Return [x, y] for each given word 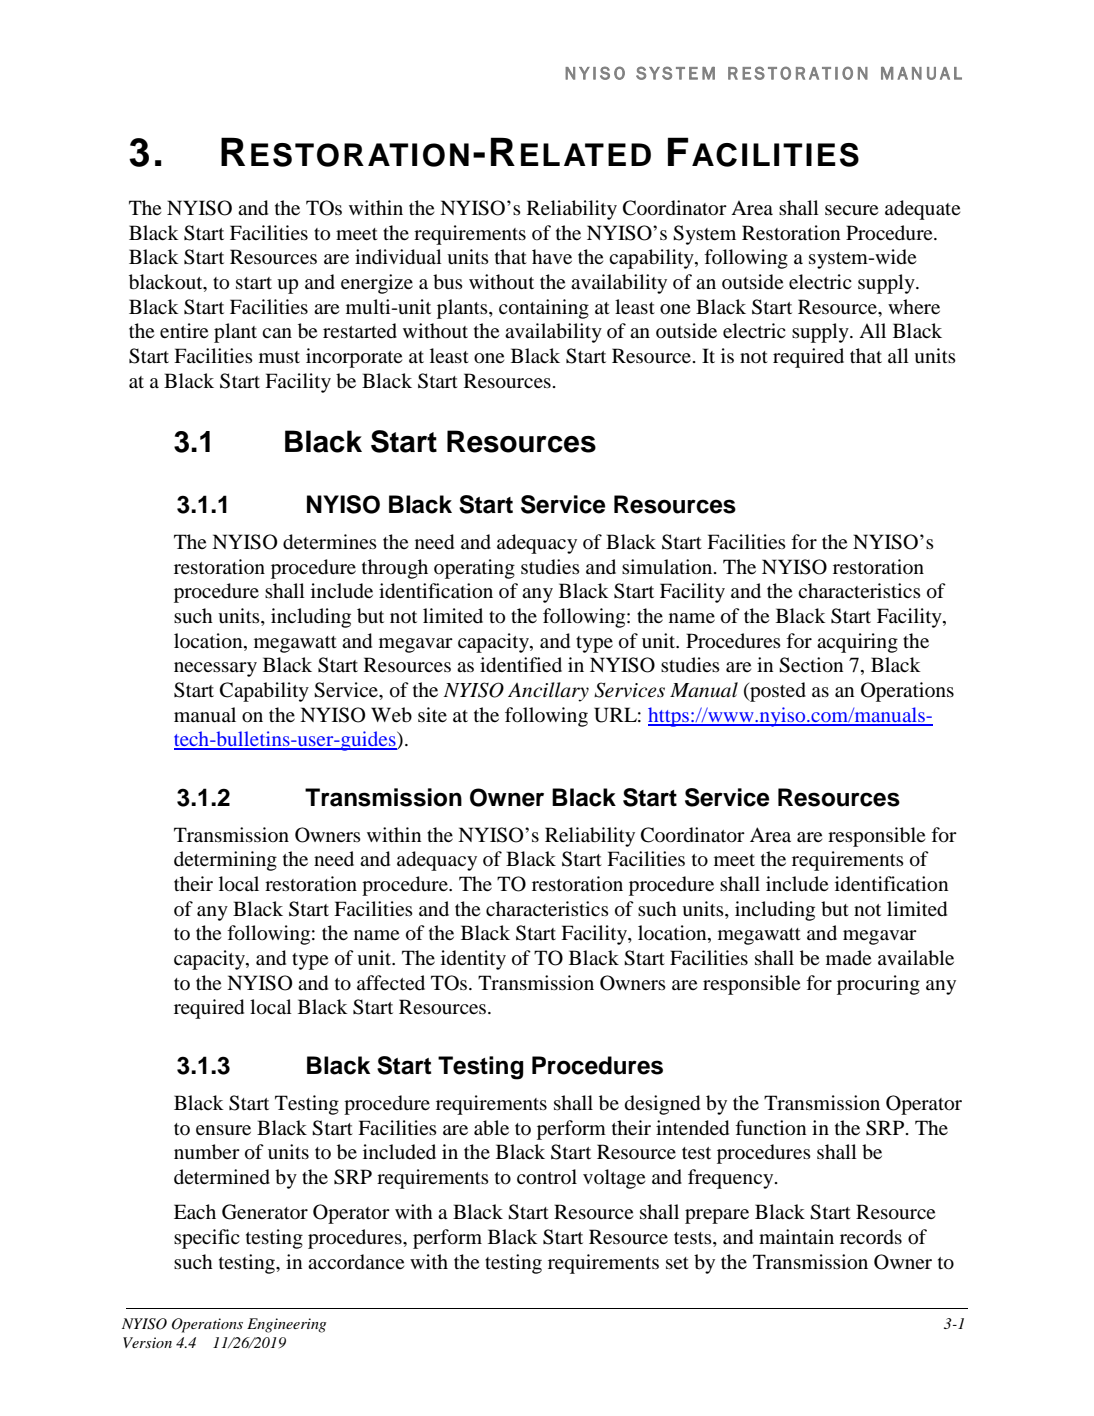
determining [225, 861]
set [677, 1263]
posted [777, 692]
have [552, 256]
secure [851, 210]
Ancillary [548, 692]
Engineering [286, 1325]
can [277, 333]
